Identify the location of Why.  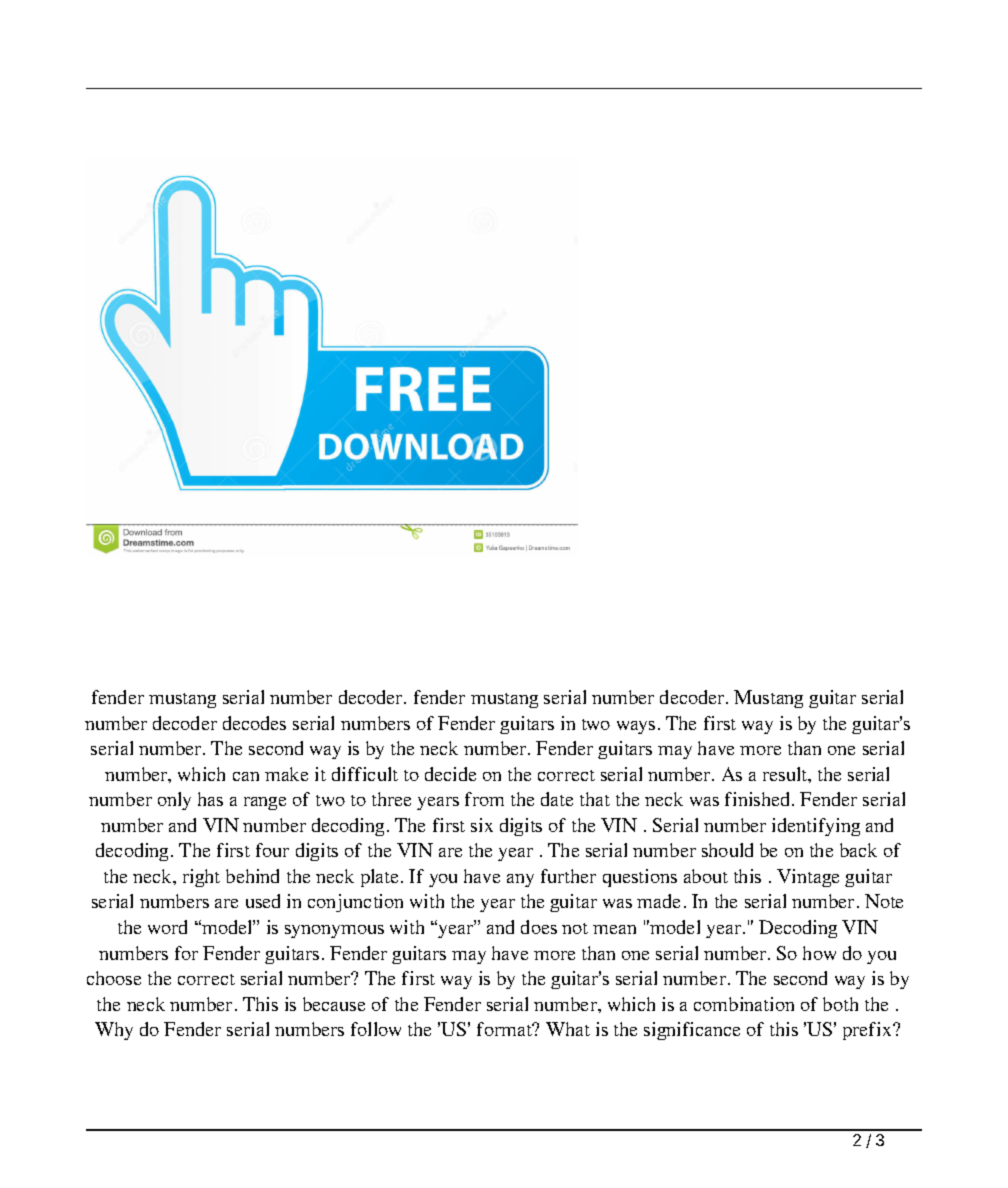
(114, 1031).
